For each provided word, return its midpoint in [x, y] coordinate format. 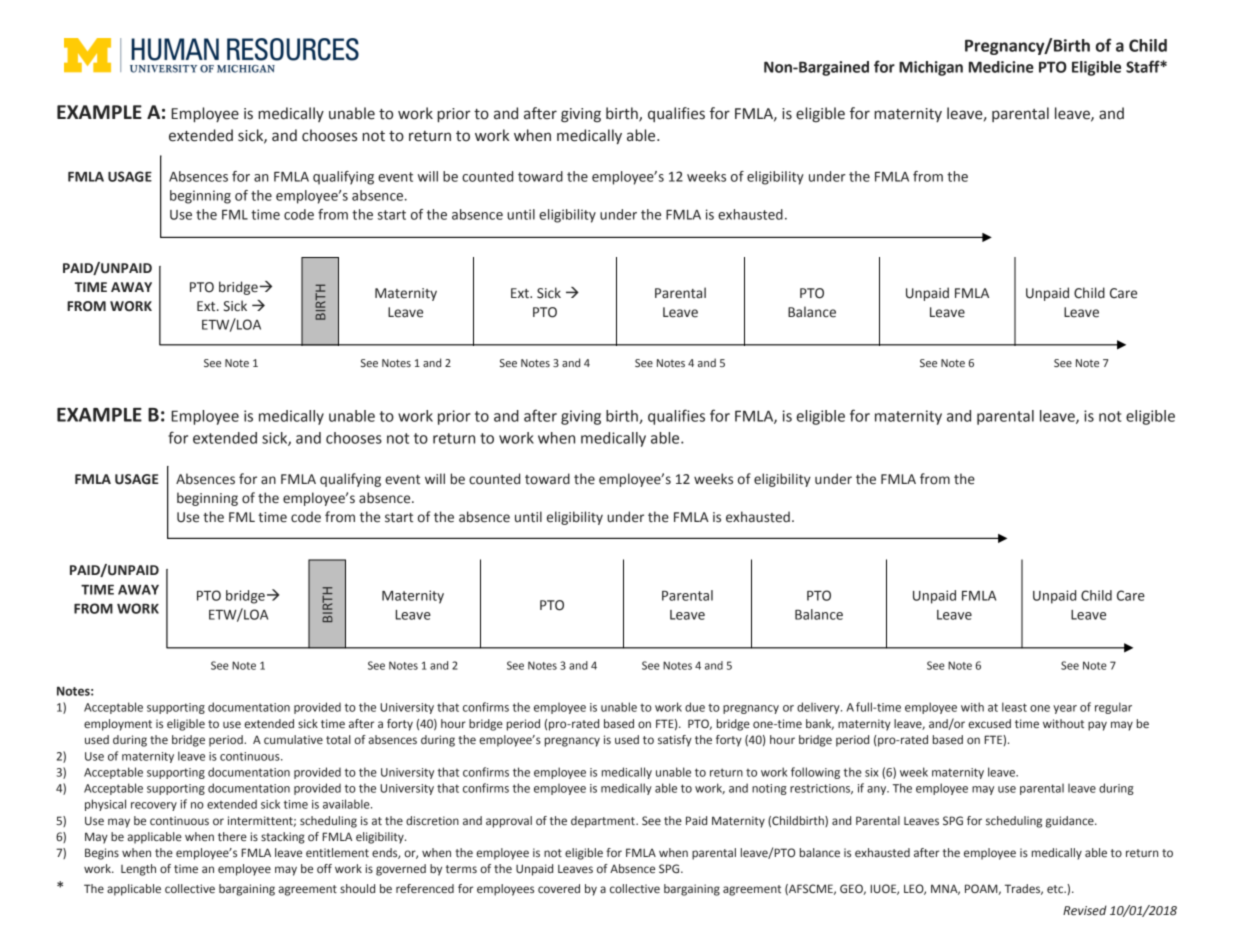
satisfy [675, 741]
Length [138, 870]
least [1014, 707]
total [338, 739]
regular [1113, 708]
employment [118, 725]
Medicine [1001, 67]
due [695, 707]
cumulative [293, 739]
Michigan [931, 68]
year [1065, 709]
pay [1097, 726]
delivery [819, 708]
